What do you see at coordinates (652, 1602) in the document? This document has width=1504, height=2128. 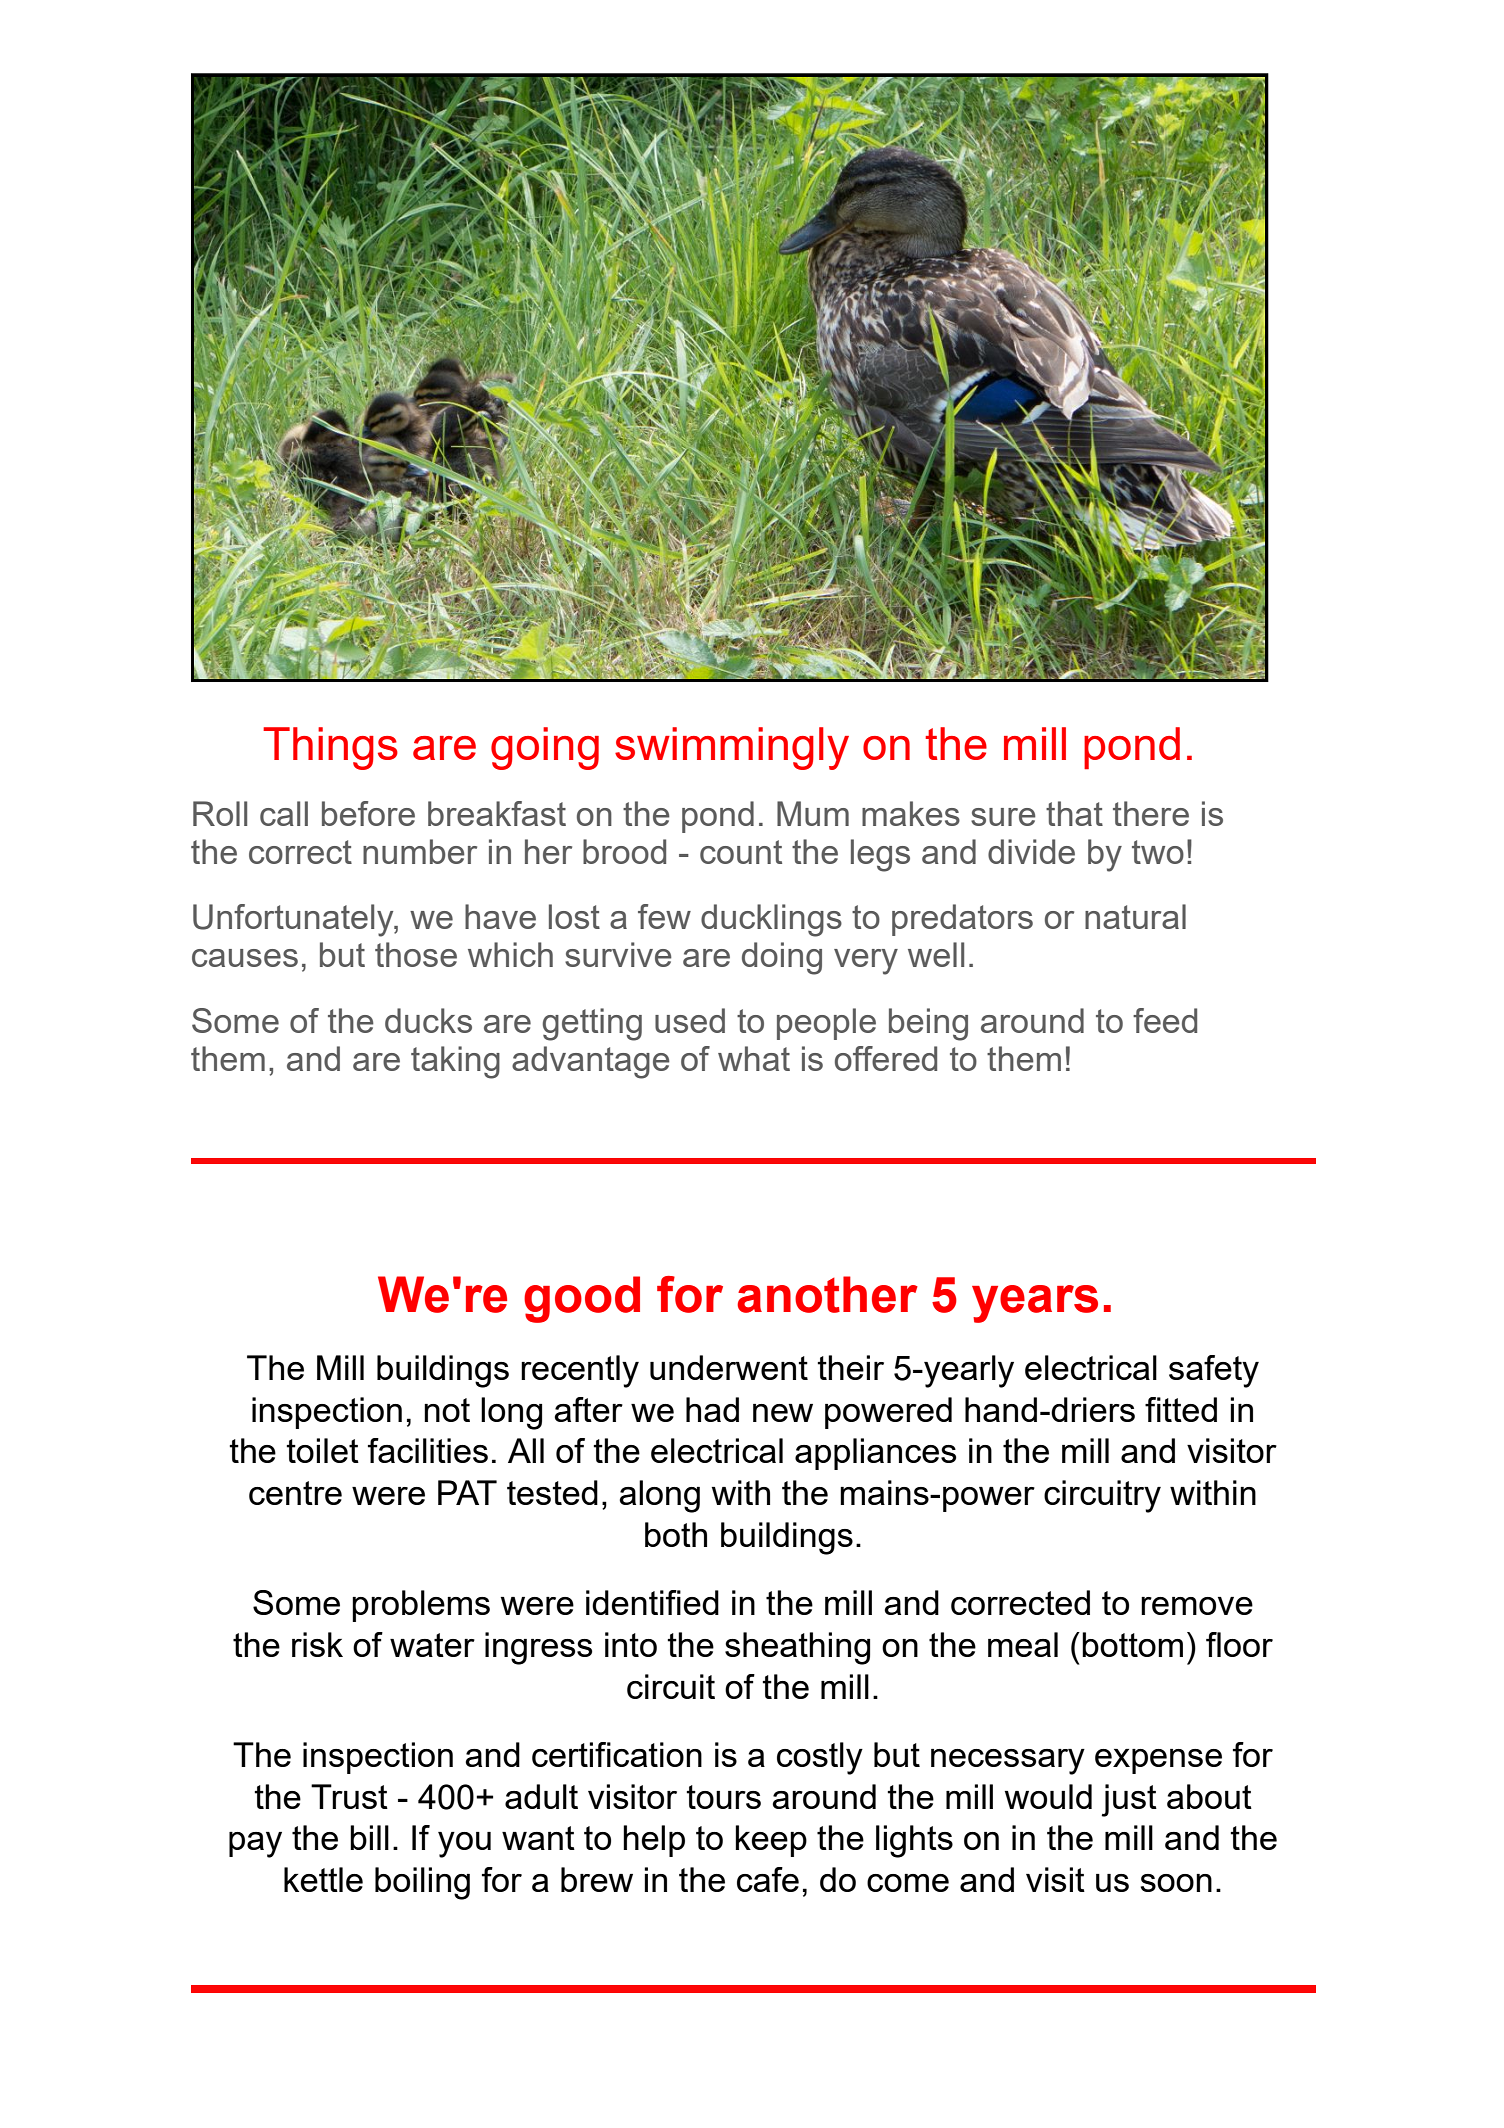 I see `identified` at bounding box center [652, 1602].
